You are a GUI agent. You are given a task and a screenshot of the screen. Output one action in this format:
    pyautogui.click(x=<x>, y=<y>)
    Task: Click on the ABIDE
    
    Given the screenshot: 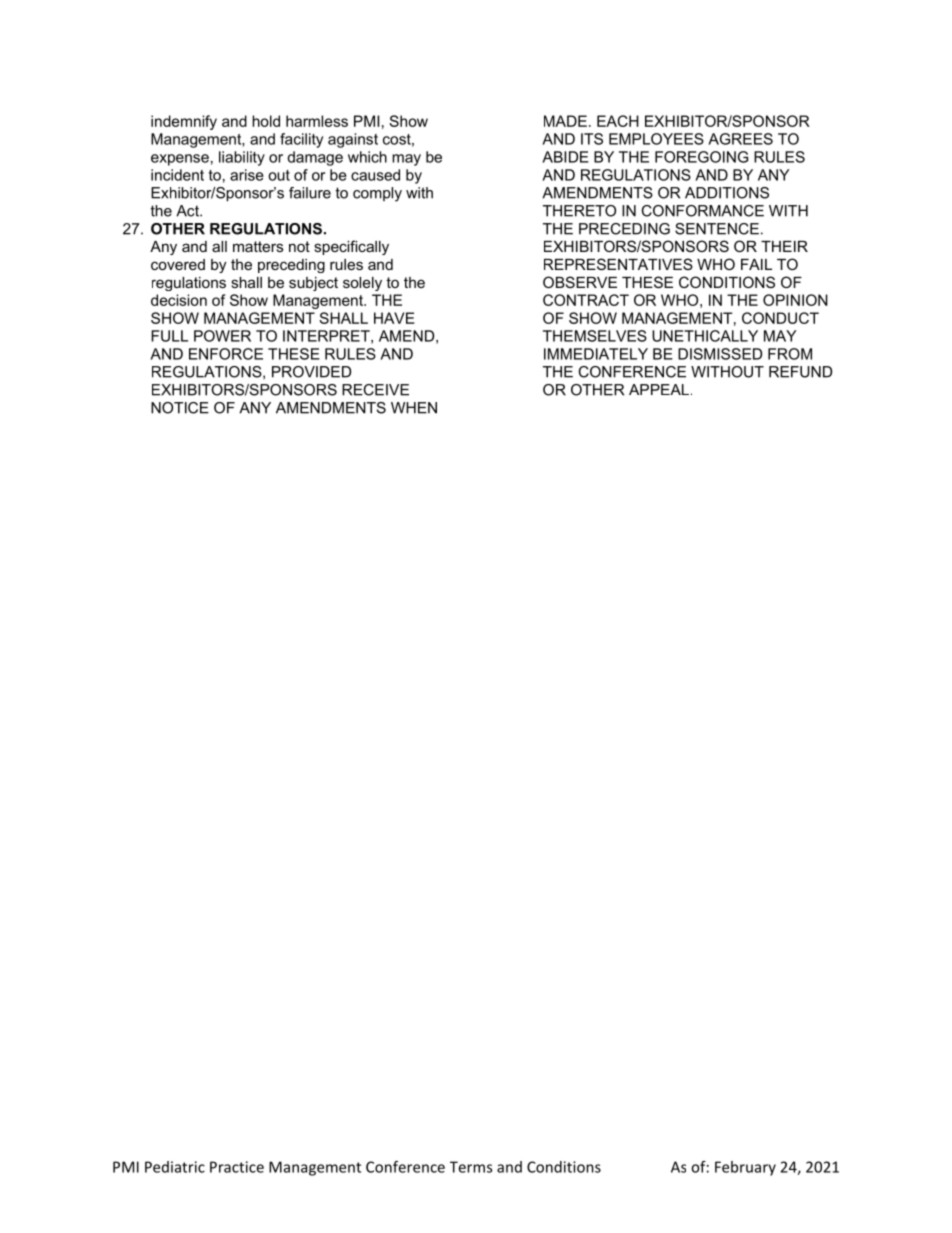 What is the action you would take?
    pyautogui.click(x=565, y=157)
